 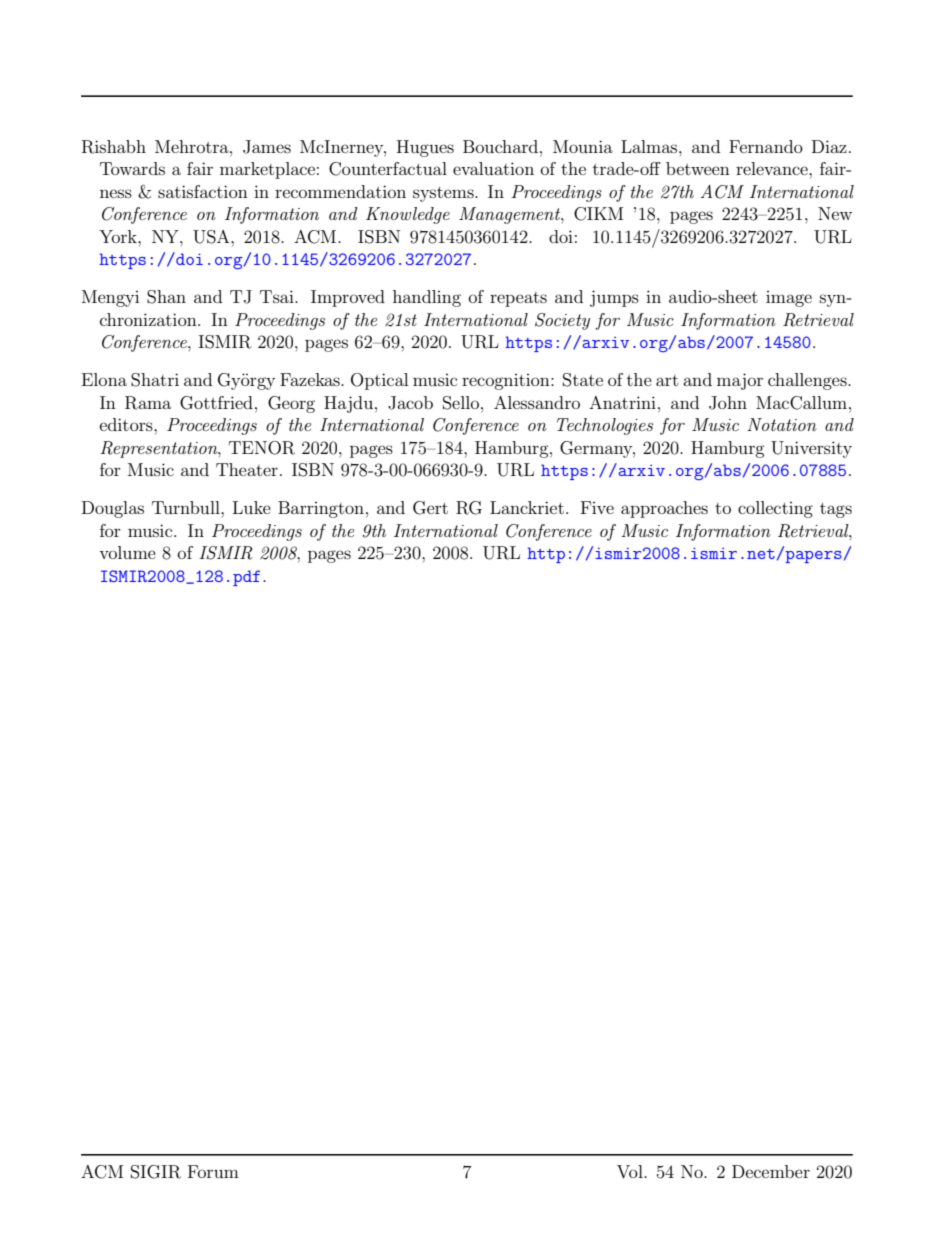 What do you see at coordinates (213, 1171) in the image?
I see `Forum` at bounding box center [213, 1171].
